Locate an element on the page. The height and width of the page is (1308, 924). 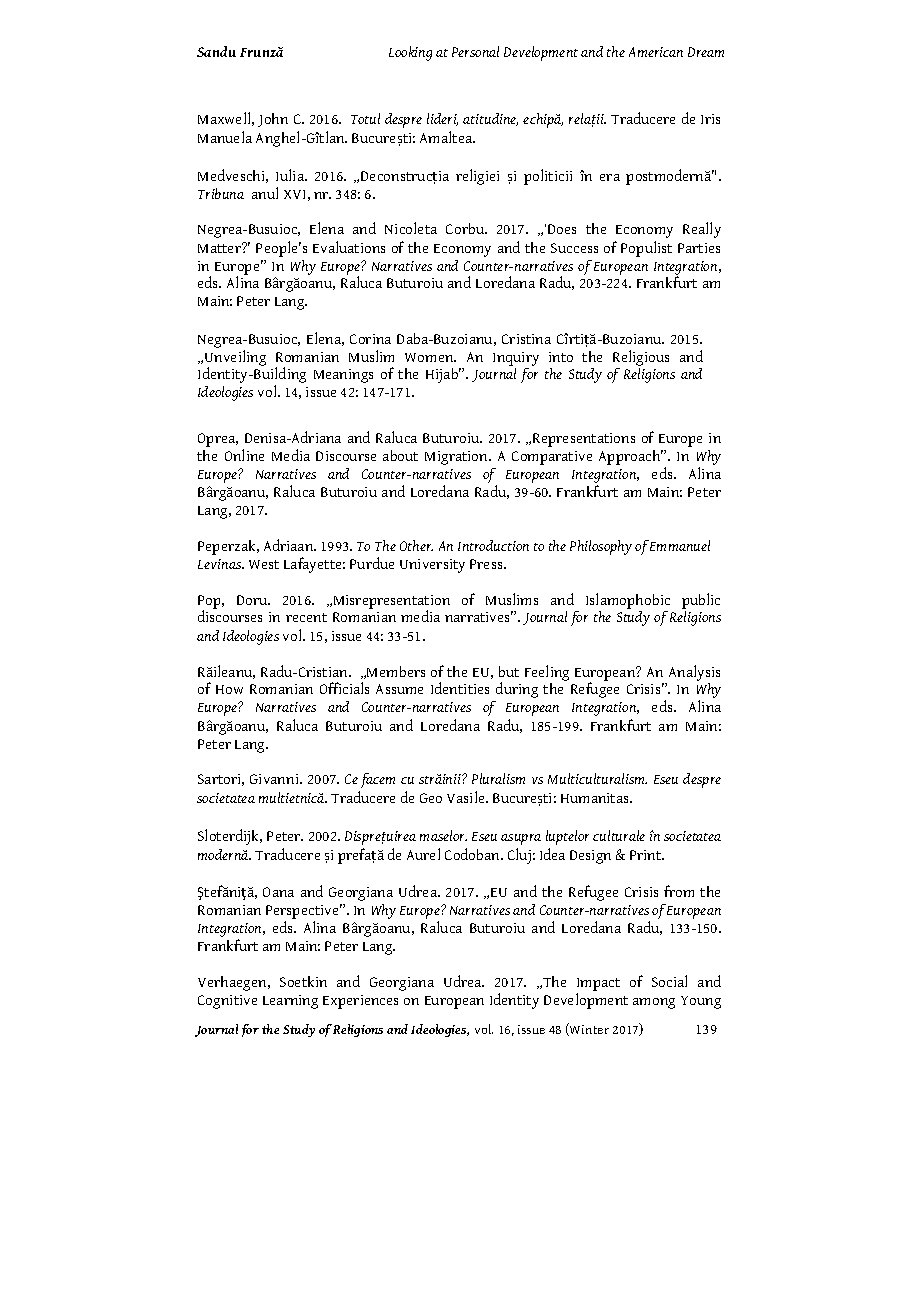
How is located at coordinates (229, 689).
